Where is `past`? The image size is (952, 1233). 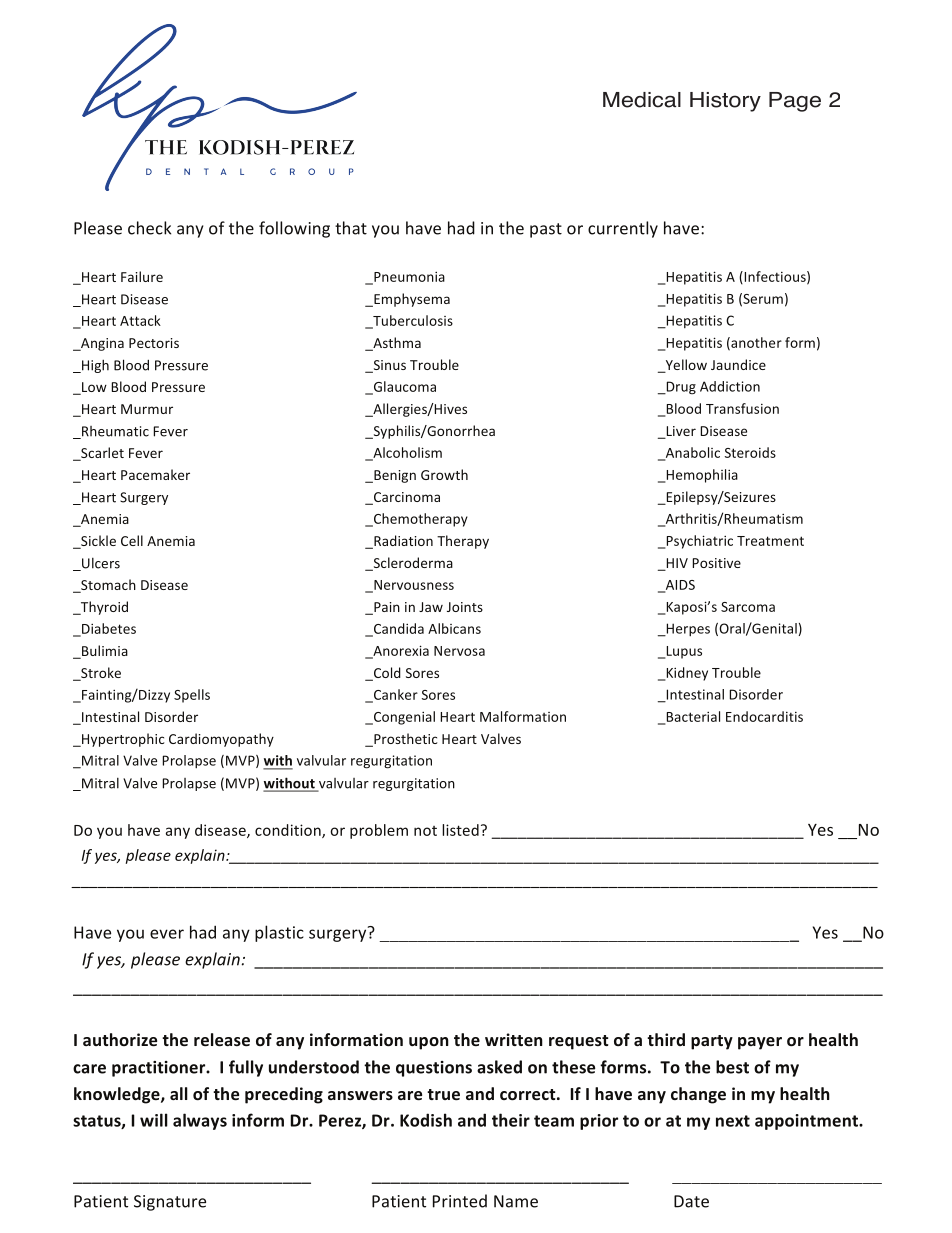 past is located at coordinates (546, 230).
